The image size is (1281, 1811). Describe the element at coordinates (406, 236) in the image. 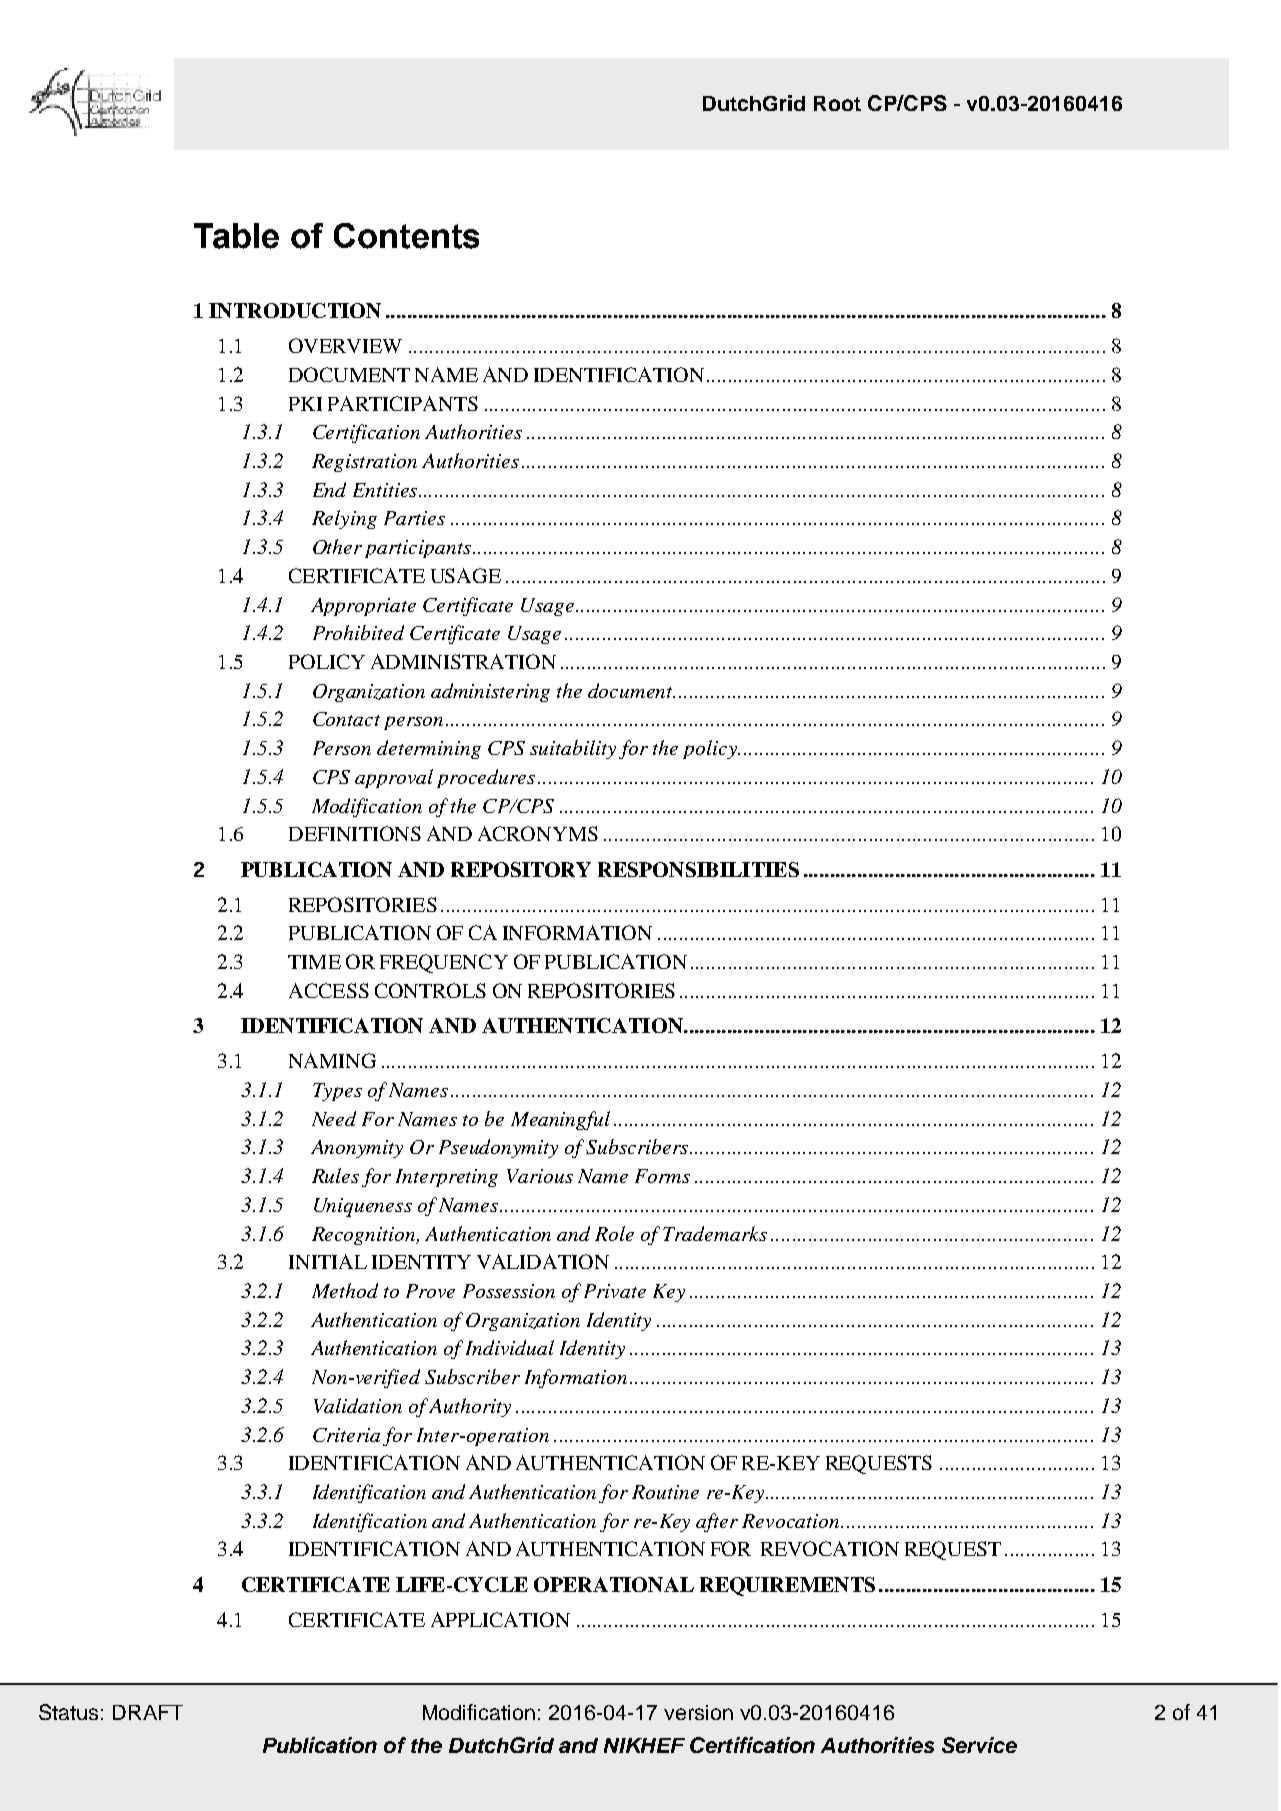

I see `Contents` at that location.
